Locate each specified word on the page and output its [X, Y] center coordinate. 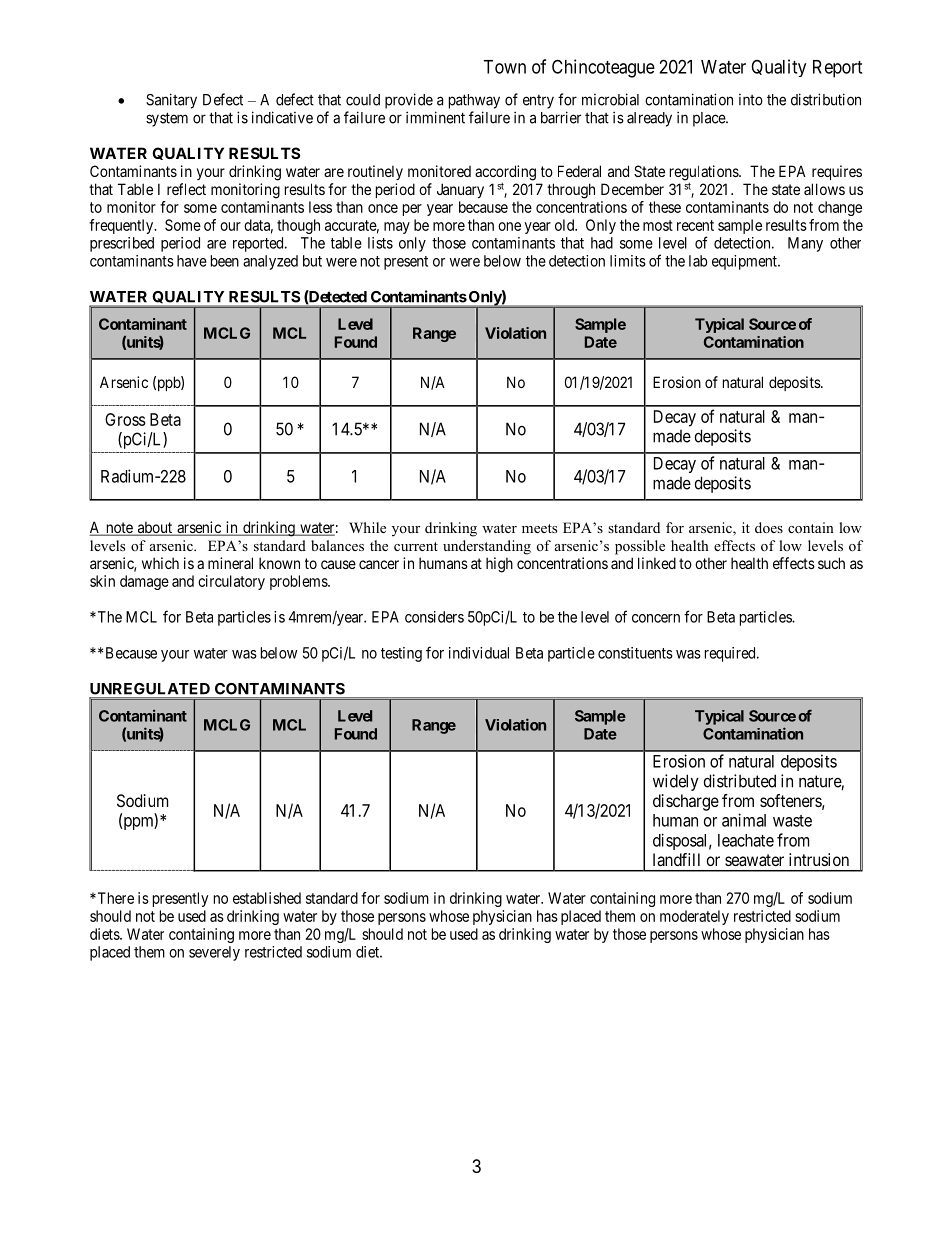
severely [214, 953]
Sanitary [171, 101]
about [154, 528]
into [751, 100]
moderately [694, 917]
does [769, 527]
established [267, 898]
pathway [474, 101]
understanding [487, 547]
